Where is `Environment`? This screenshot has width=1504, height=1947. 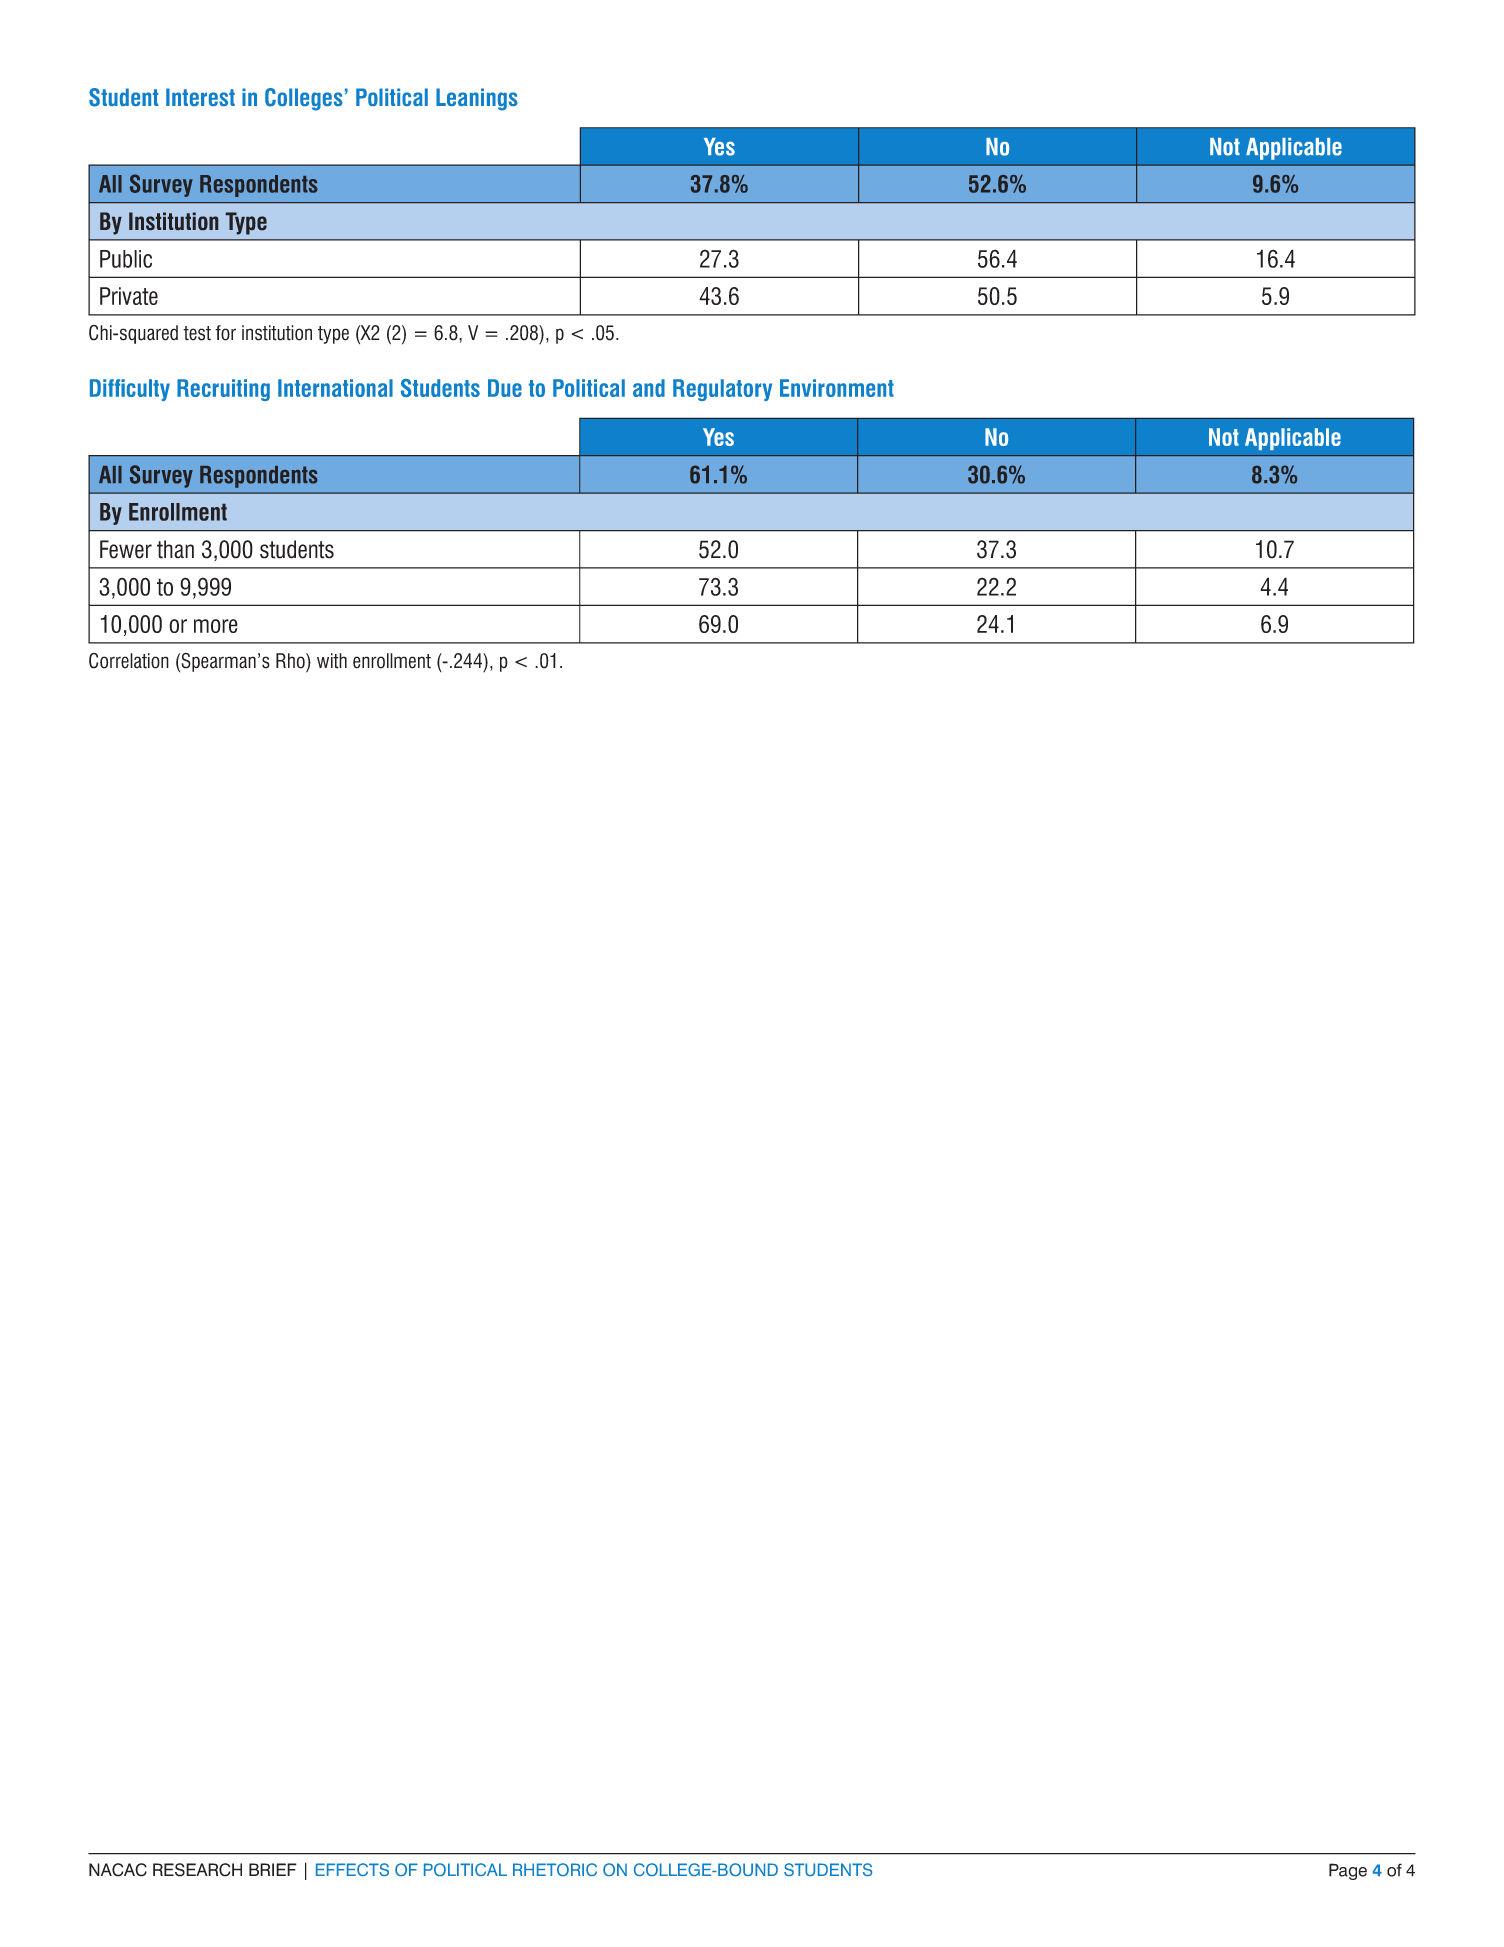
Environment is located at coordinates (837, 388).
